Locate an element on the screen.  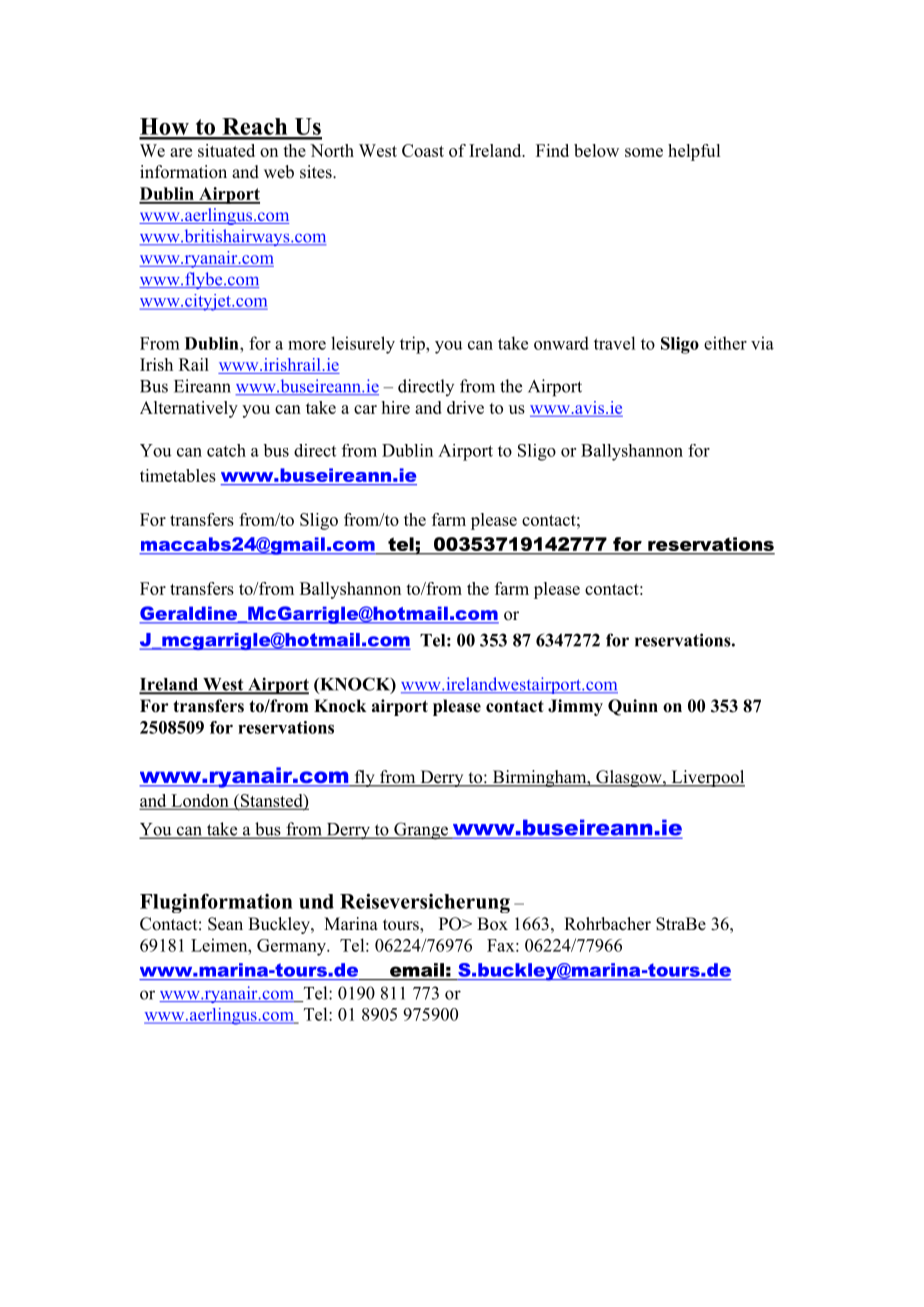
Liverpool is located at coordinates (707, 778).
